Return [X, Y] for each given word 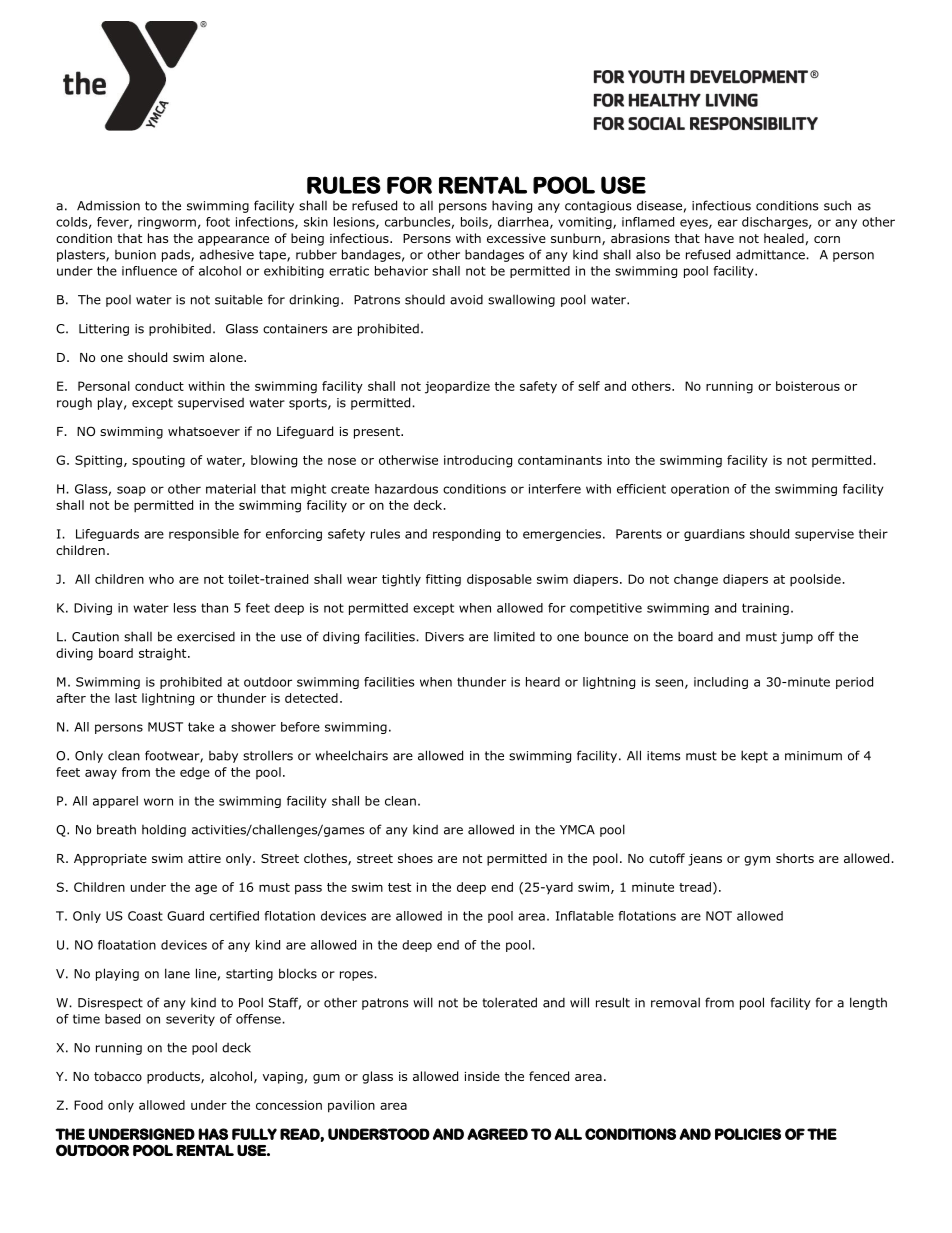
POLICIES [748, 1134]
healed [784, 238]
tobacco [118, 1076]
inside [482, 1076]
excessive [516, 238]
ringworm [167, 223]
